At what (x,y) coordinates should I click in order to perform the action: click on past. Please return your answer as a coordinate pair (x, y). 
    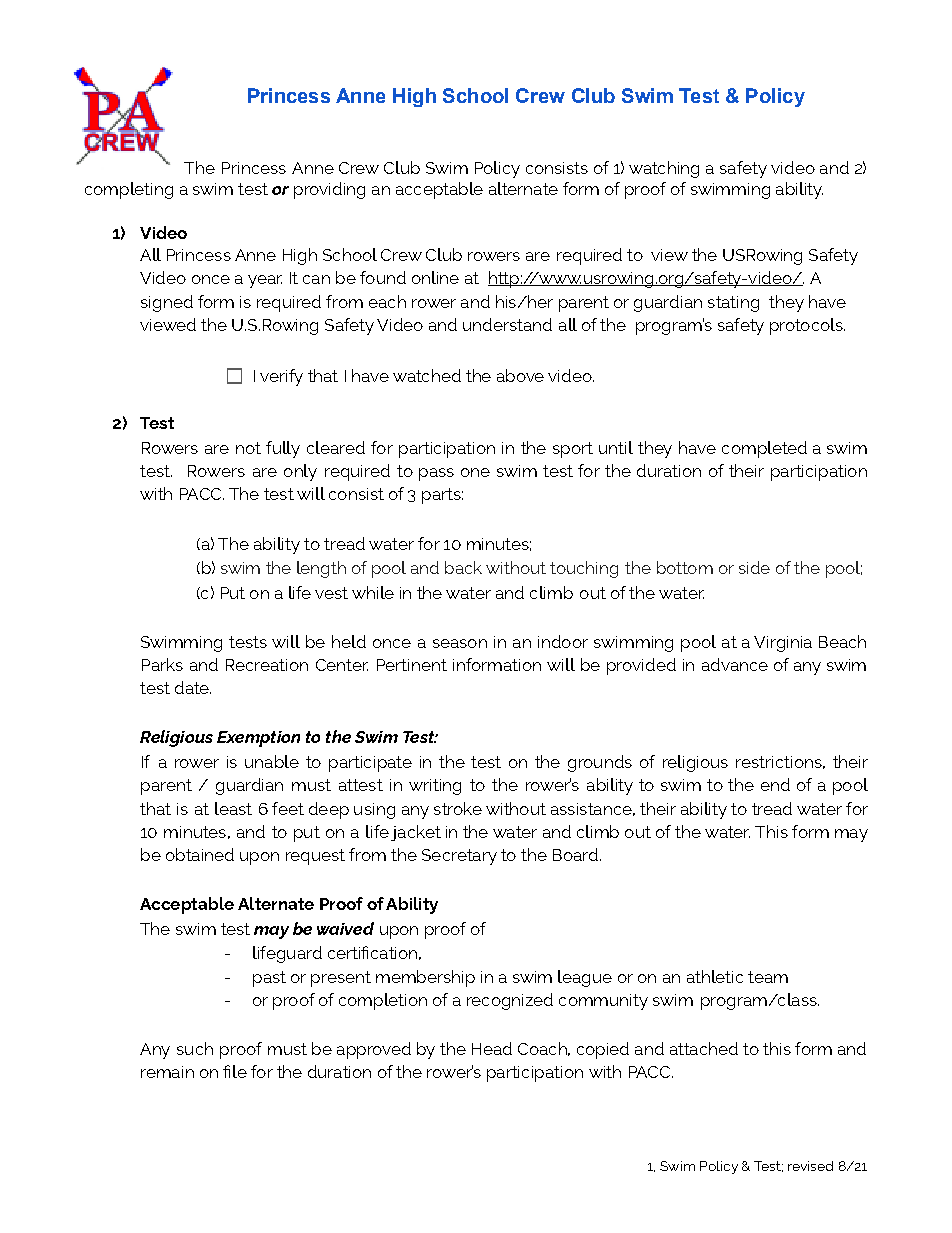
    Looking at the image, I should click on (269, 979).
